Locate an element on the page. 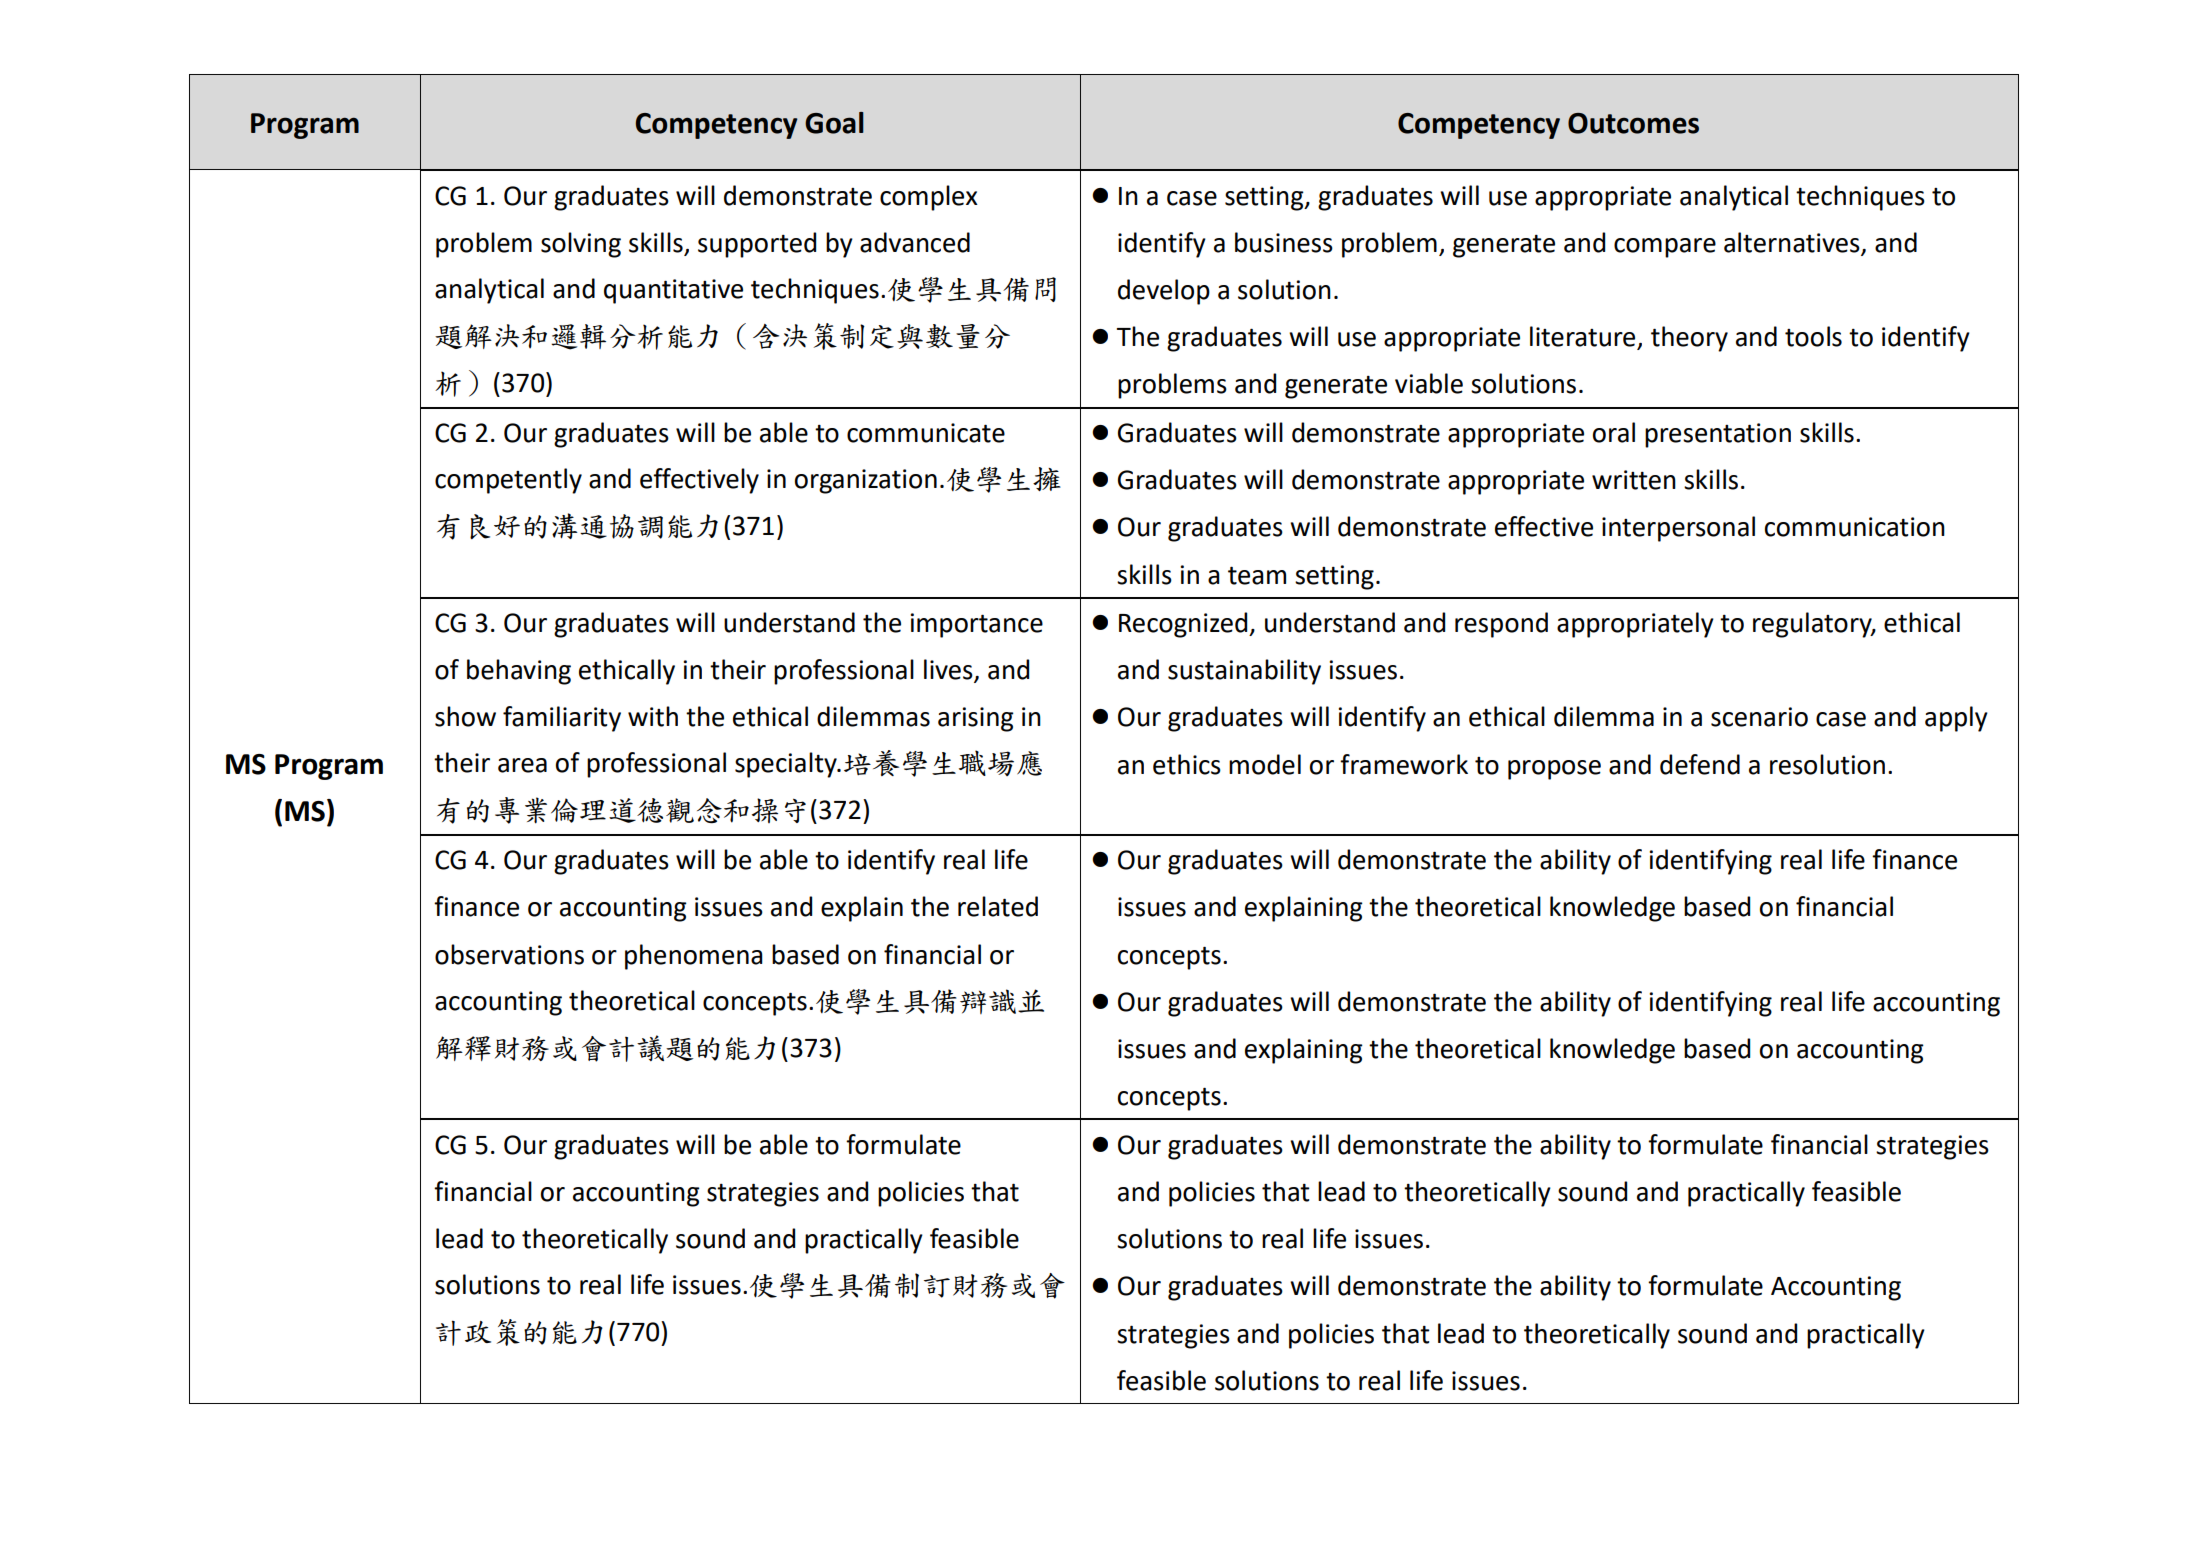 The width and height of the page is (2207, 1561). communication is located at coordinates (1855, 527).
